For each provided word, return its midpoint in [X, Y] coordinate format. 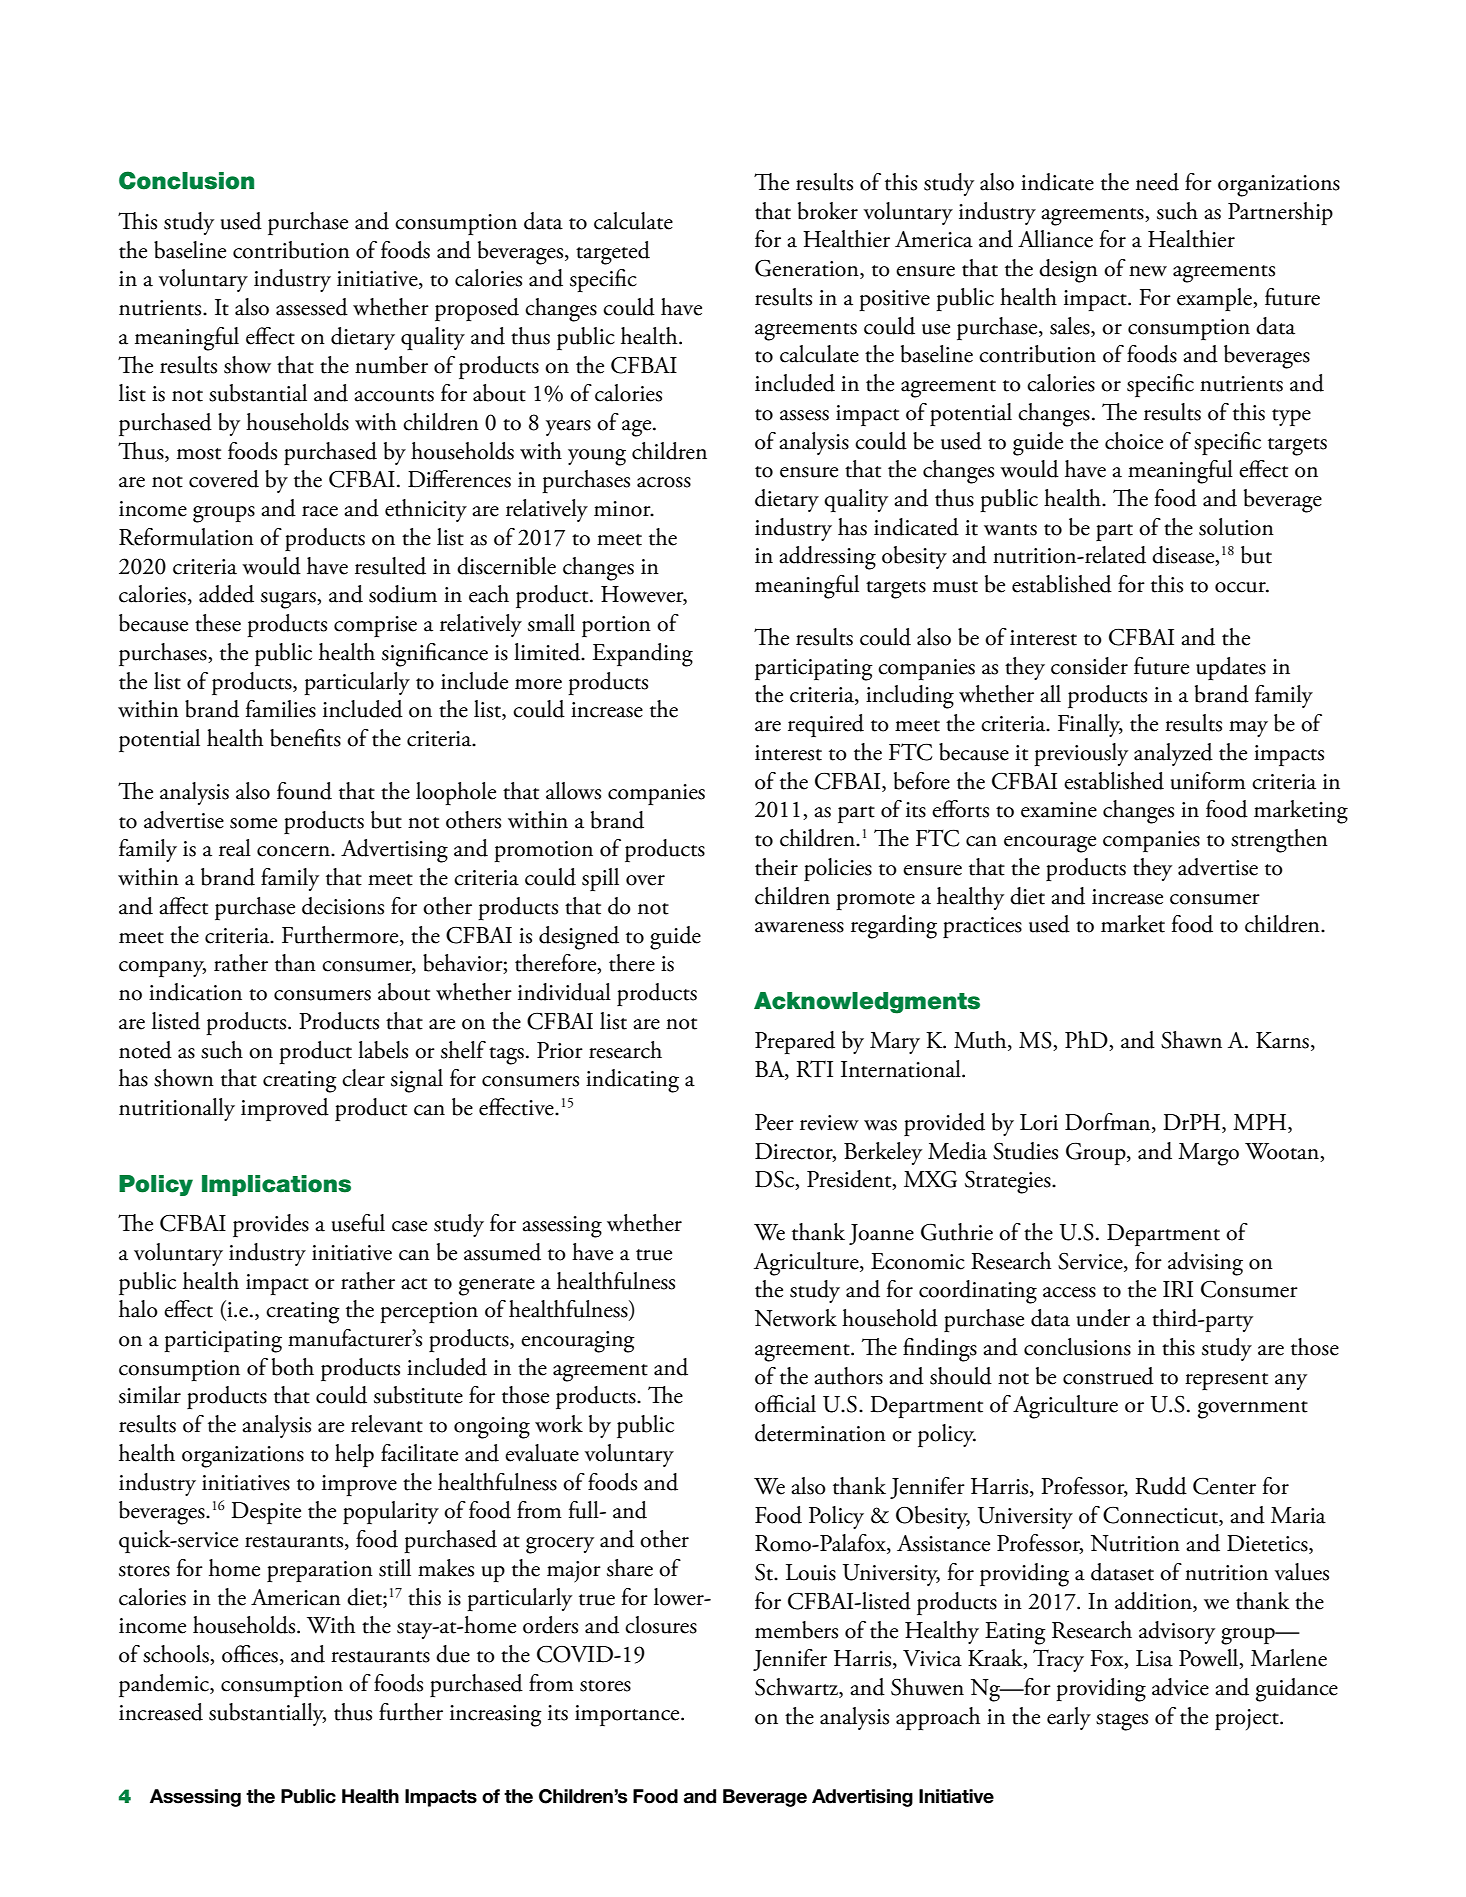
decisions [343, 906]
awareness [799, 927]
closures [661, 1625]
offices [250, 1654]
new [1148, 271]
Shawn [1191, 1040]
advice [1180, 1687]
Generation [808, 269]
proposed [477, 309]
